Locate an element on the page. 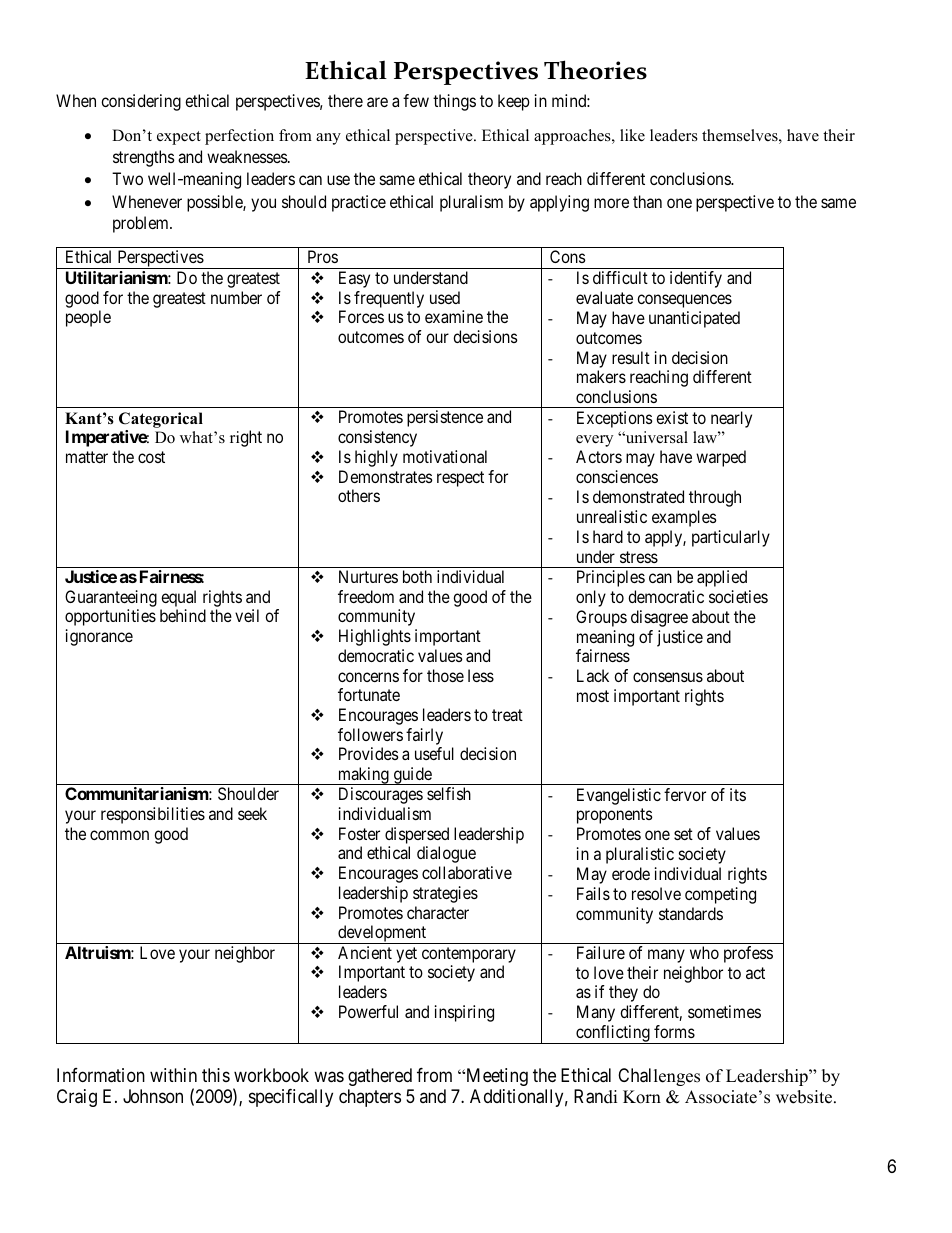 This image has height=1233, width=952. things is located at coordinates (454, 102).
